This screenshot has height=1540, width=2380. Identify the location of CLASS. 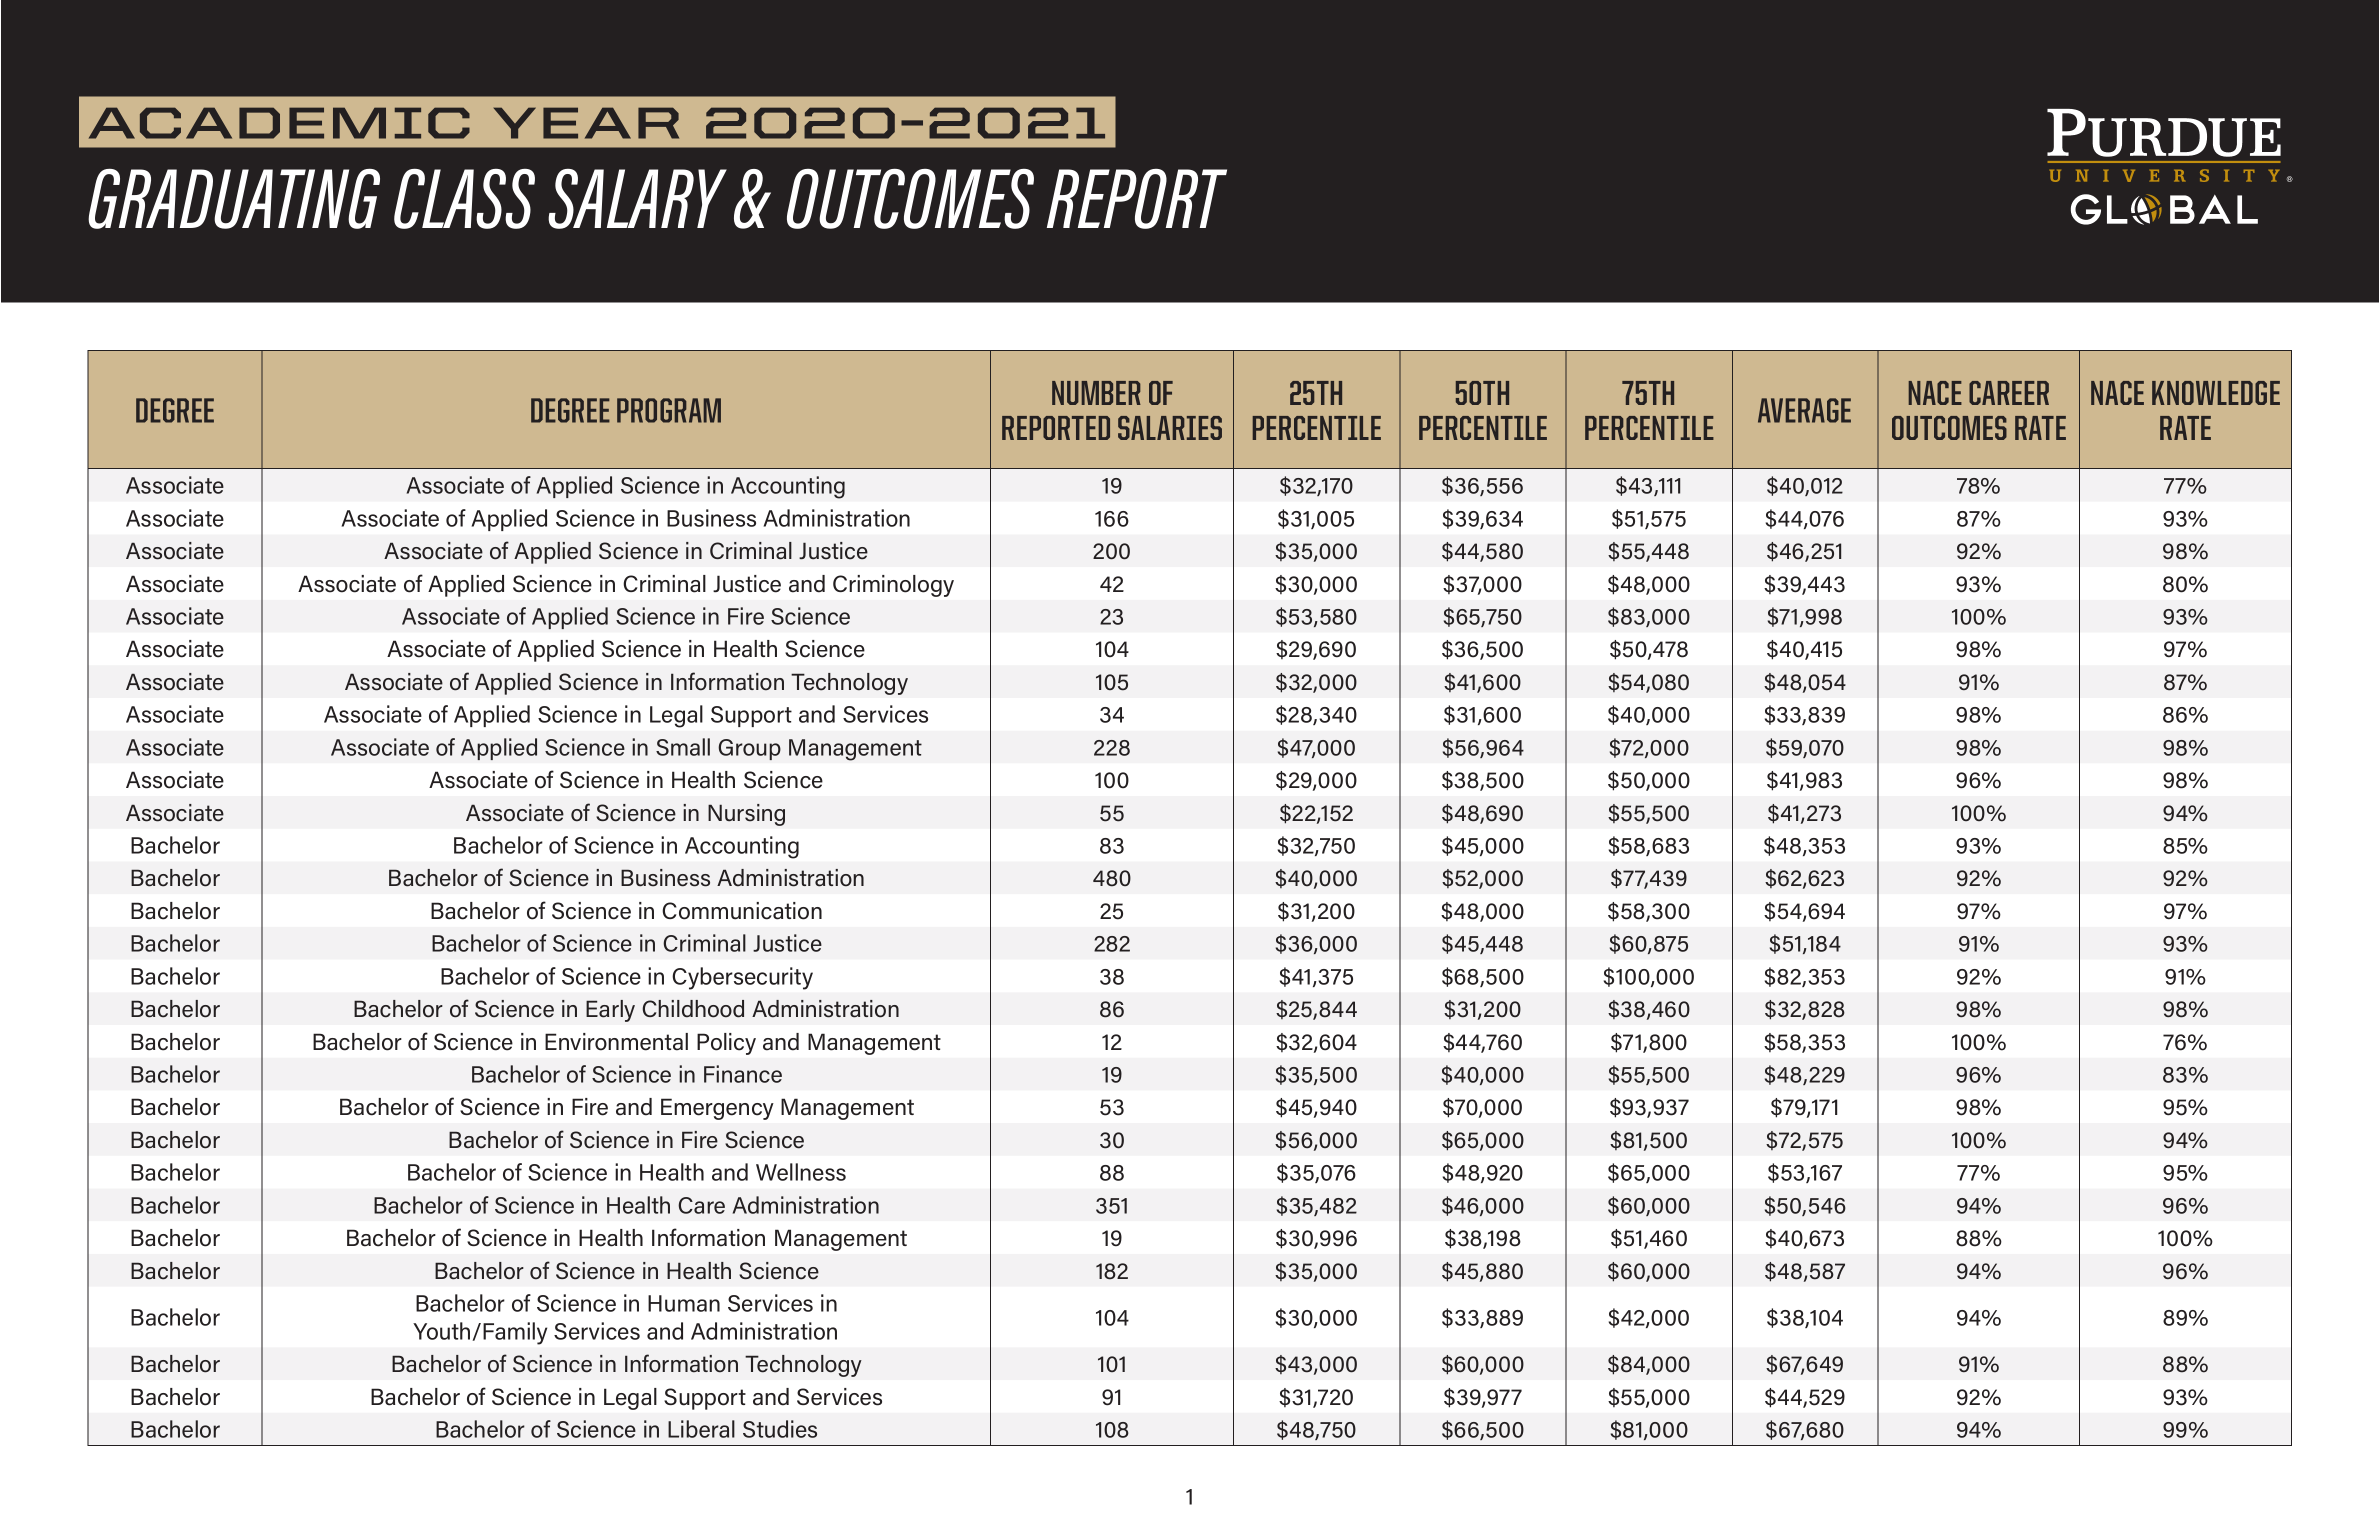
(464, 199).
